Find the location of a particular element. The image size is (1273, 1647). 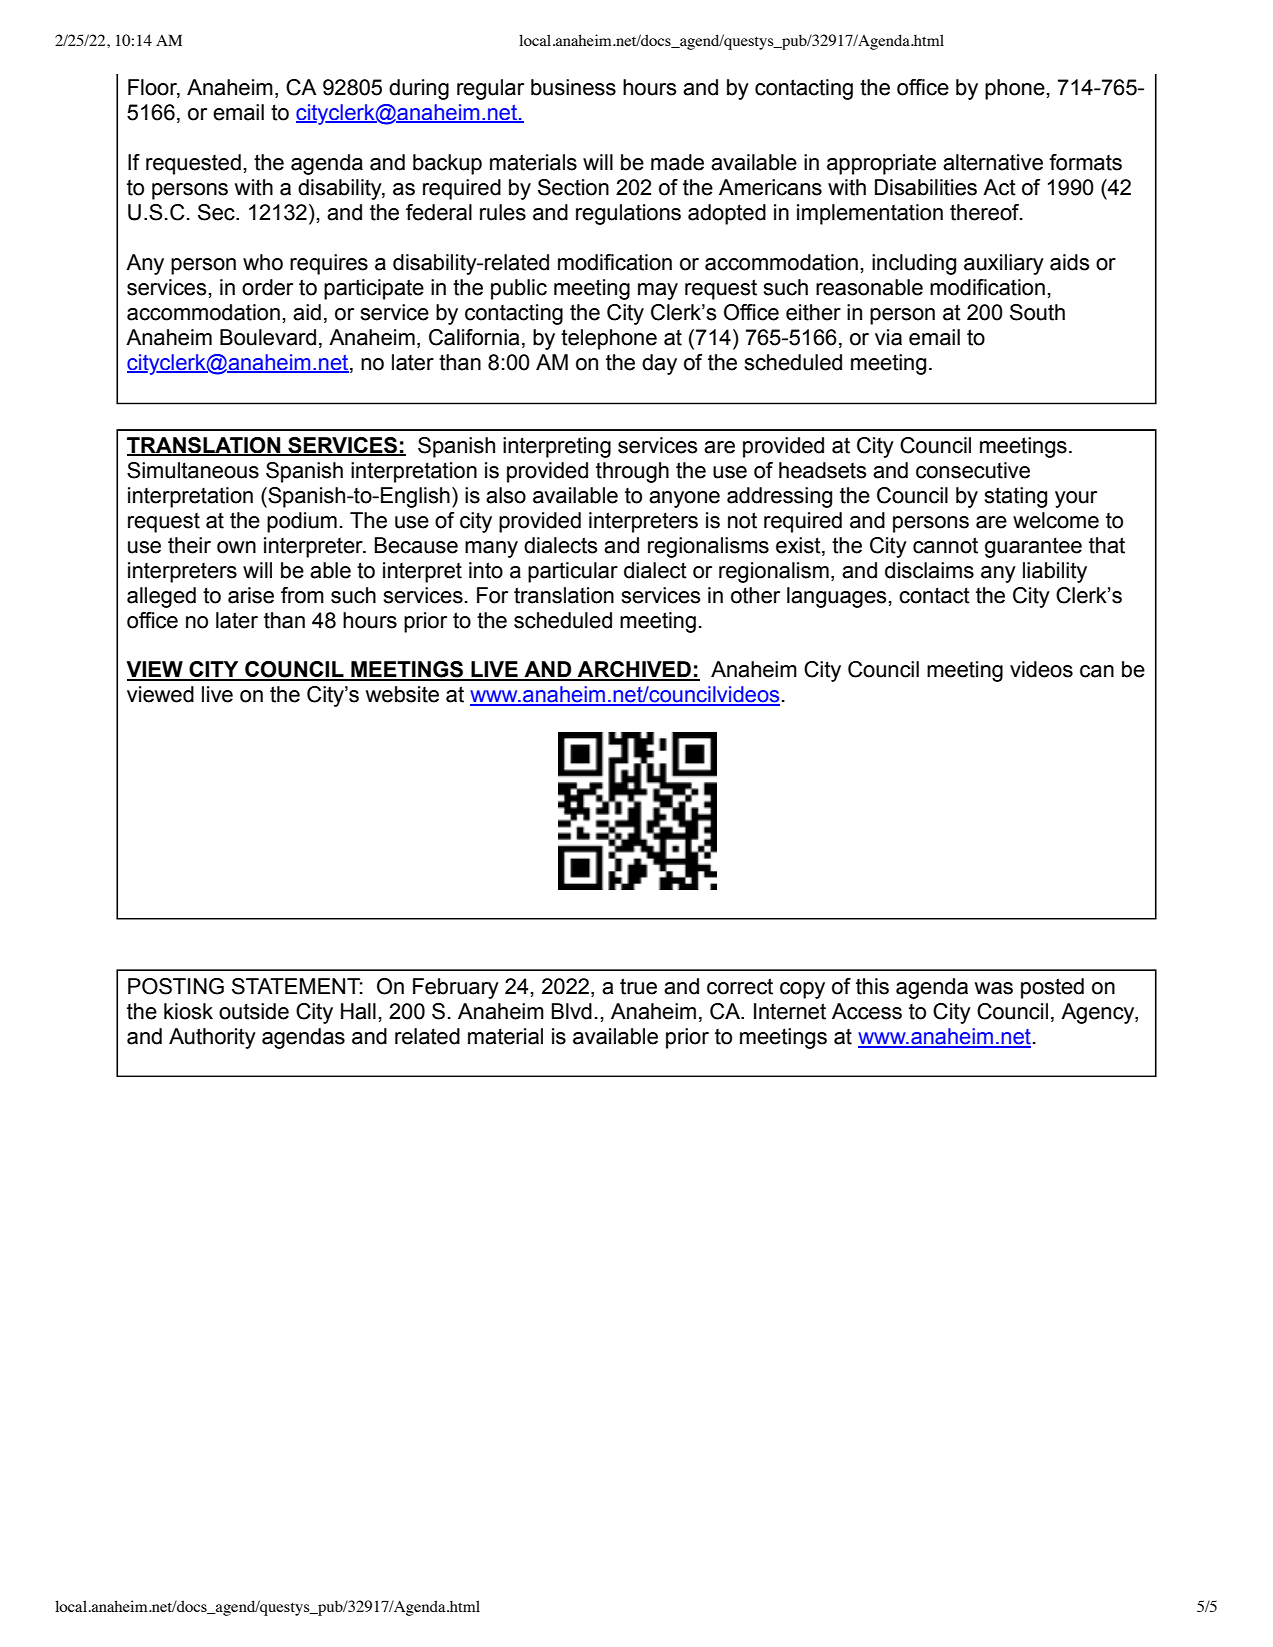

true is located at coordinates (638, 986).
